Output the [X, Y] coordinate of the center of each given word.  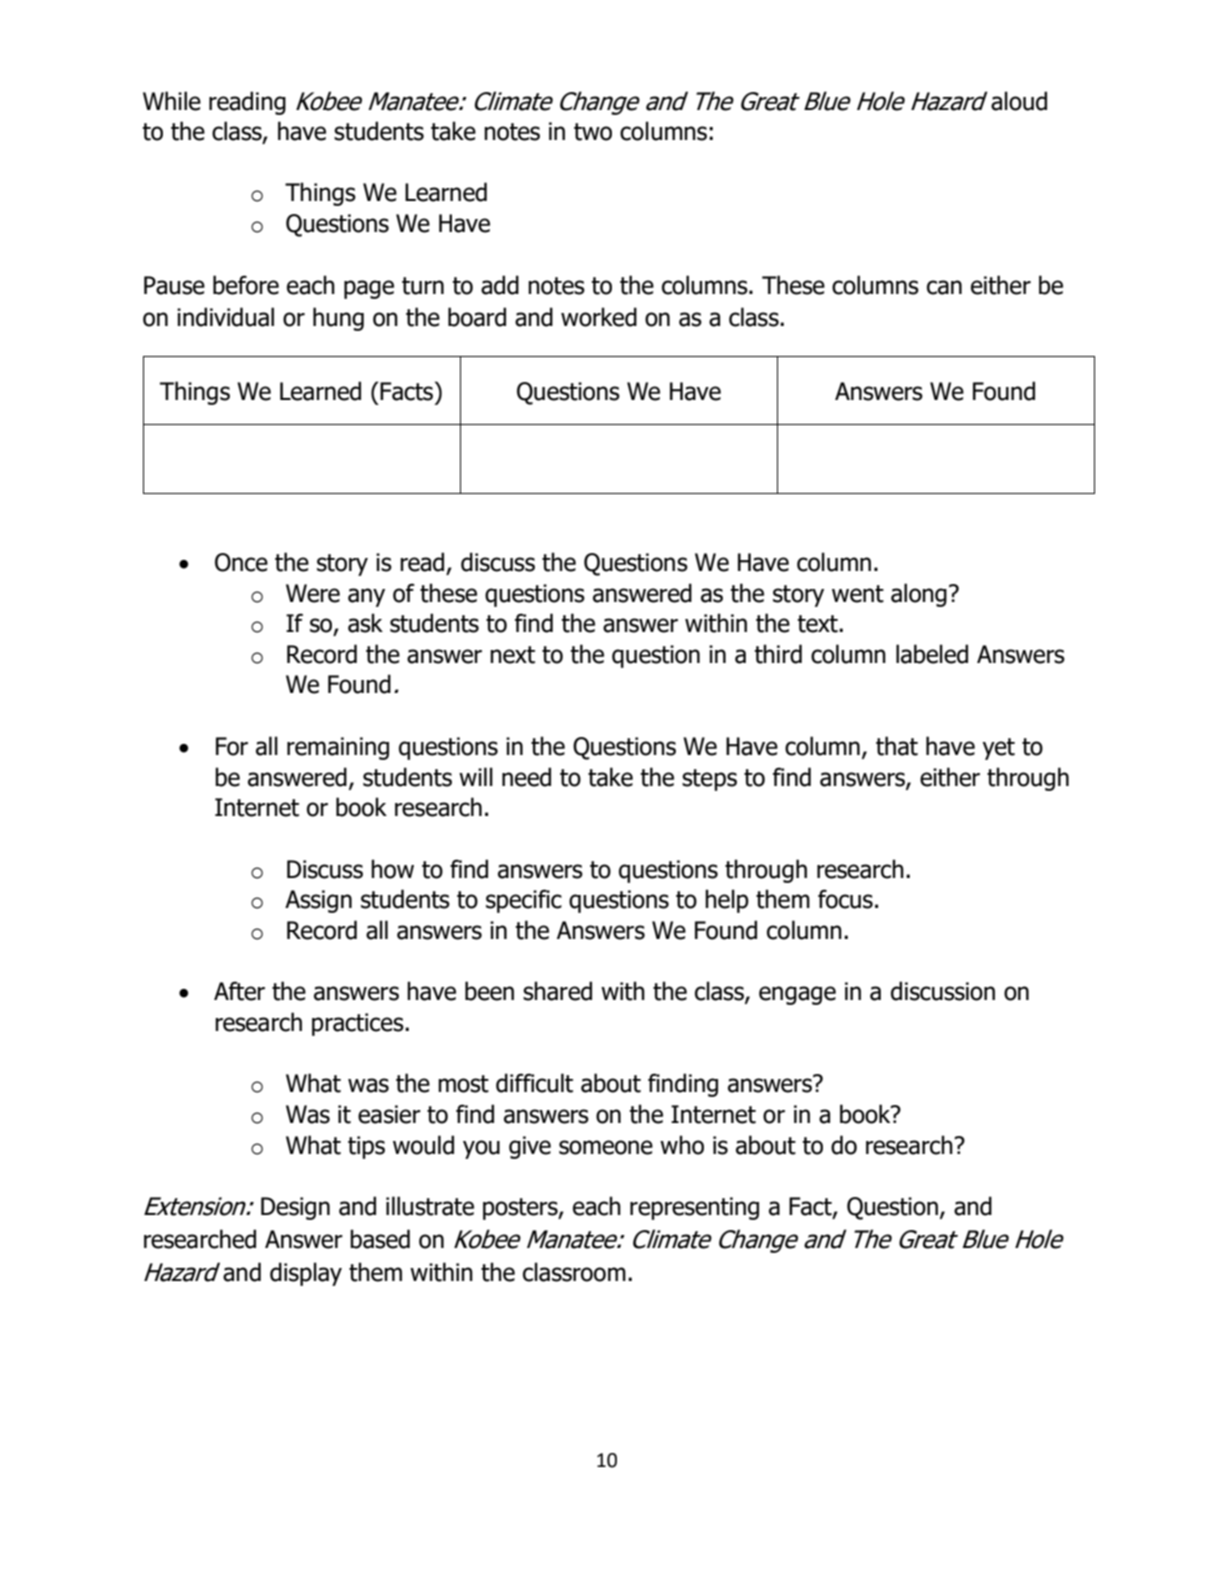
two [593, 132]
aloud [1019, 101]
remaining [338, 748]
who [682, 1145]
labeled [932, 654]
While [172, 101]
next [512, 655]
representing [694, 1208]
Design [295, 1208]
